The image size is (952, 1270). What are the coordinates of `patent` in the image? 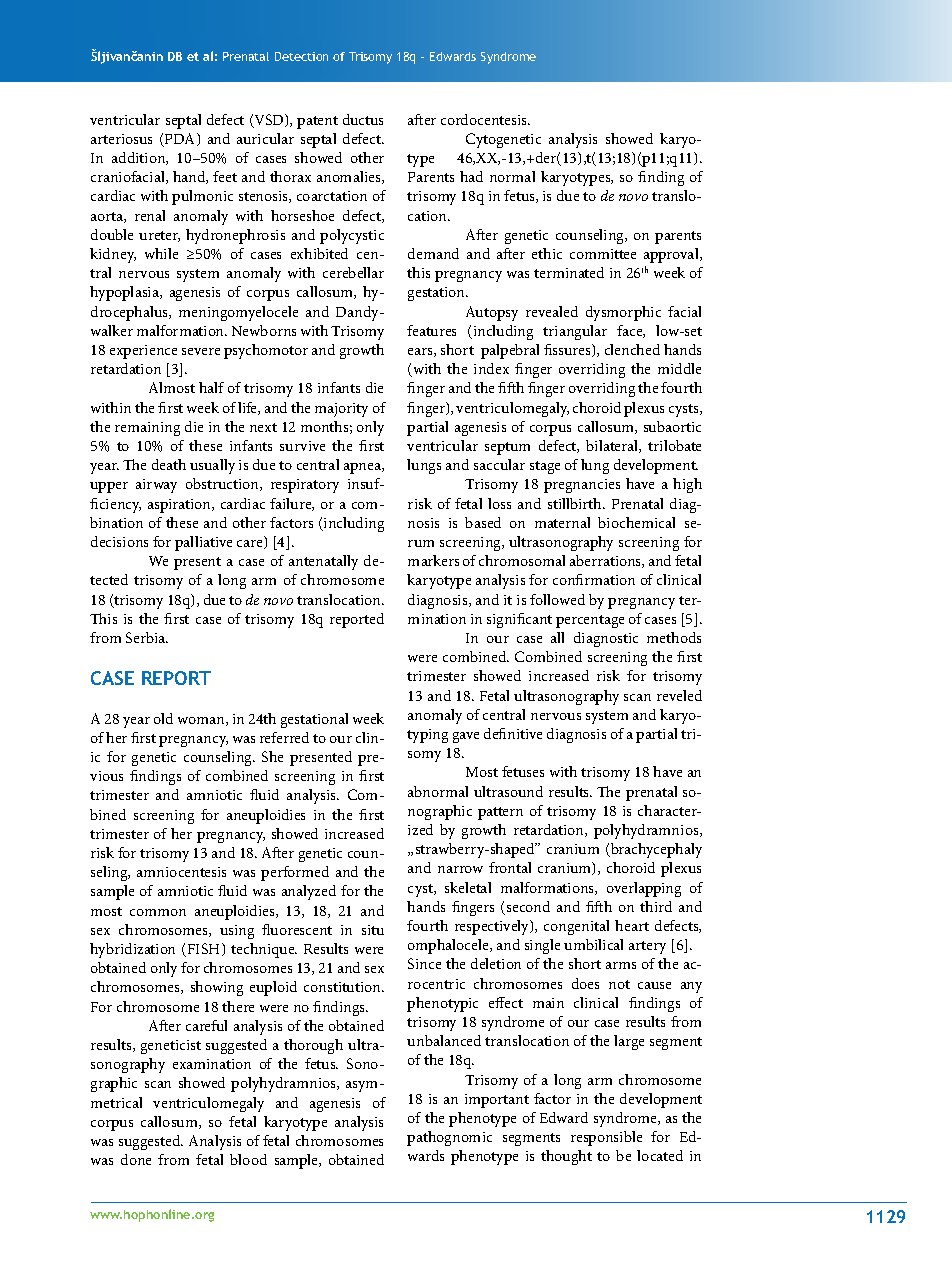 It's located at (317, 122).
